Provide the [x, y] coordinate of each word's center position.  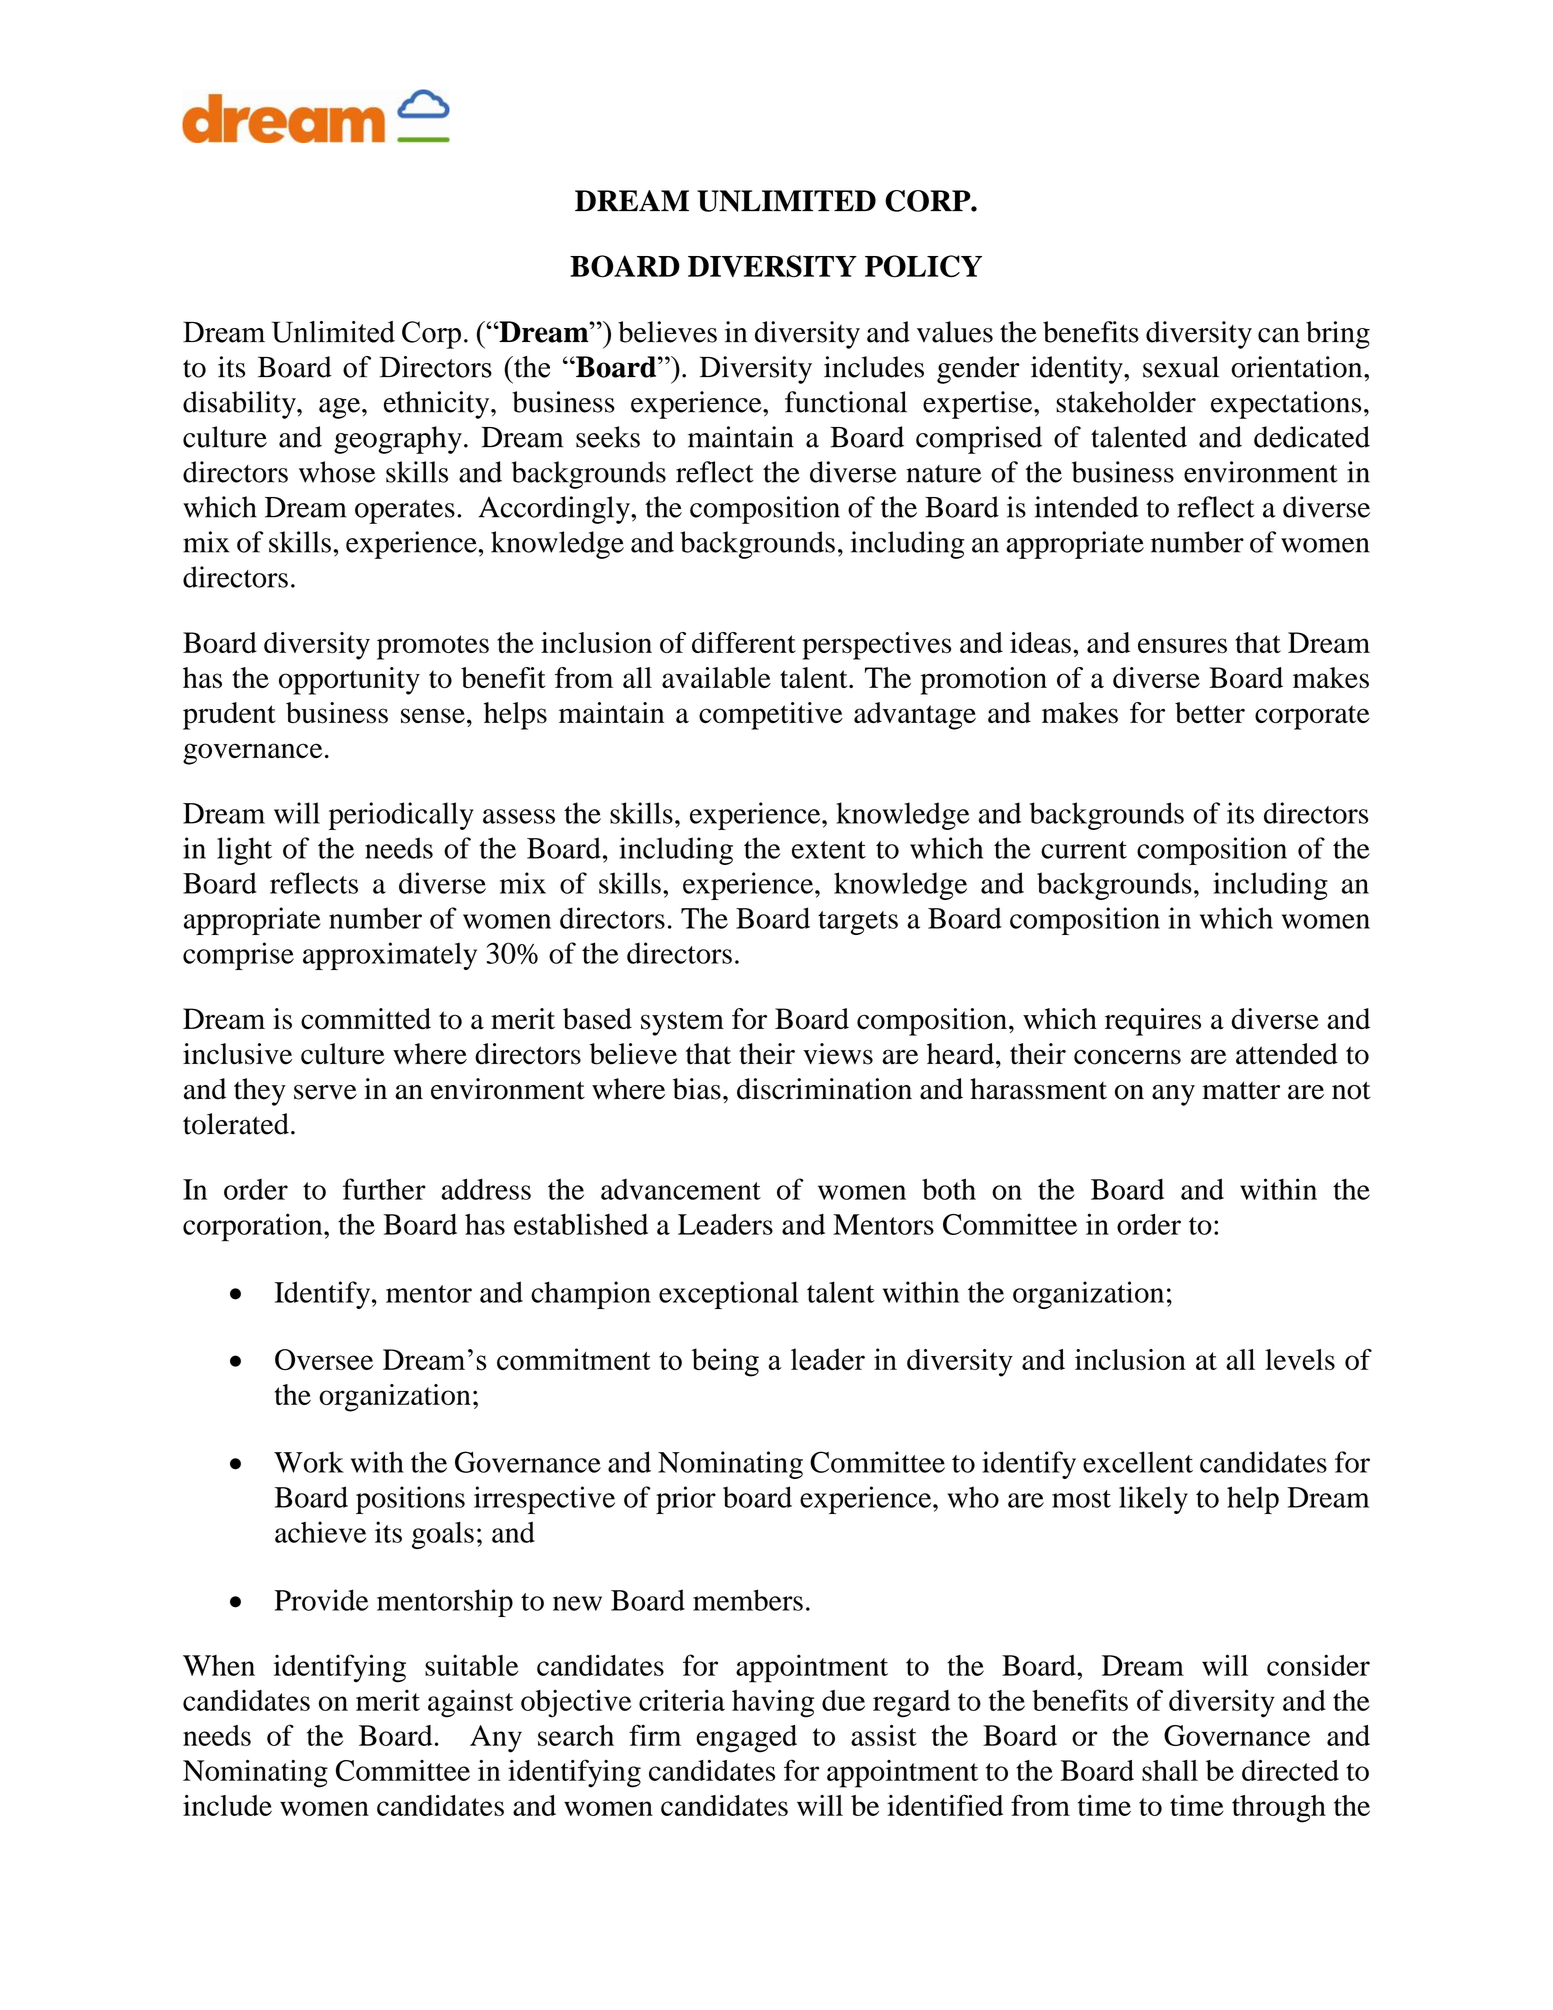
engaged [746, 1739]
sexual [1181, 367]
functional [846, 402]
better [1210, 712]
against [470, 1704]
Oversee [324, 1360]
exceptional [728, 1295]
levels [1300, 1359]
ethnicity [438, 405]
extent [829, 850]
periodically [401, 816]
